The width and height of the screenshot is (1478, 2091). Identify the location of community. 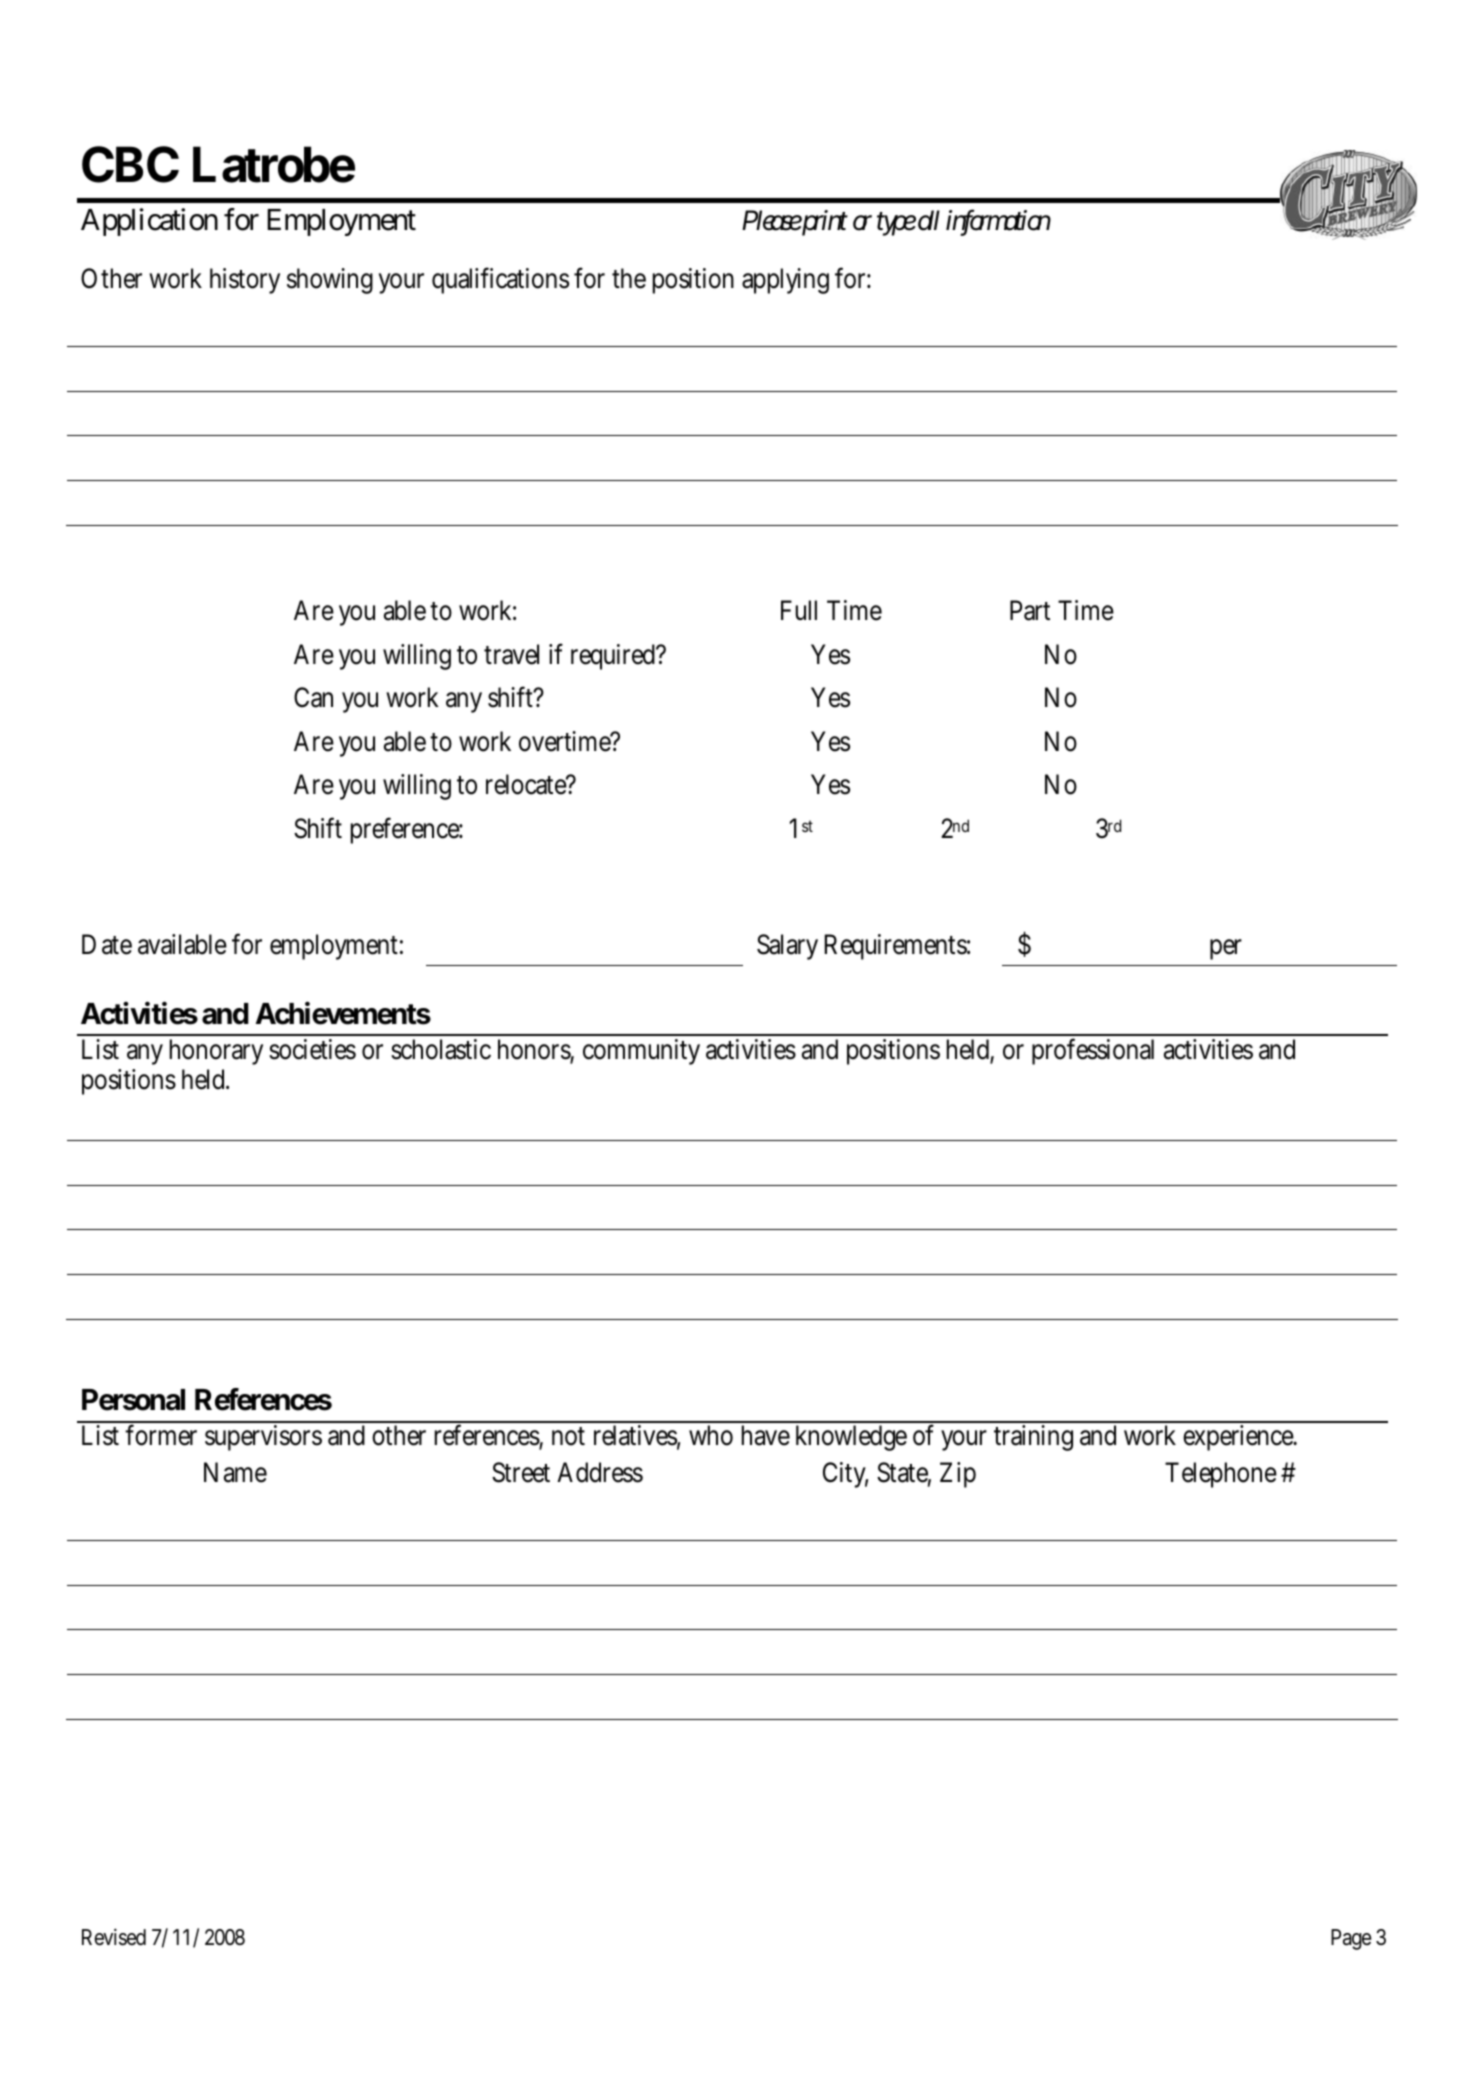
(641, 1052).
